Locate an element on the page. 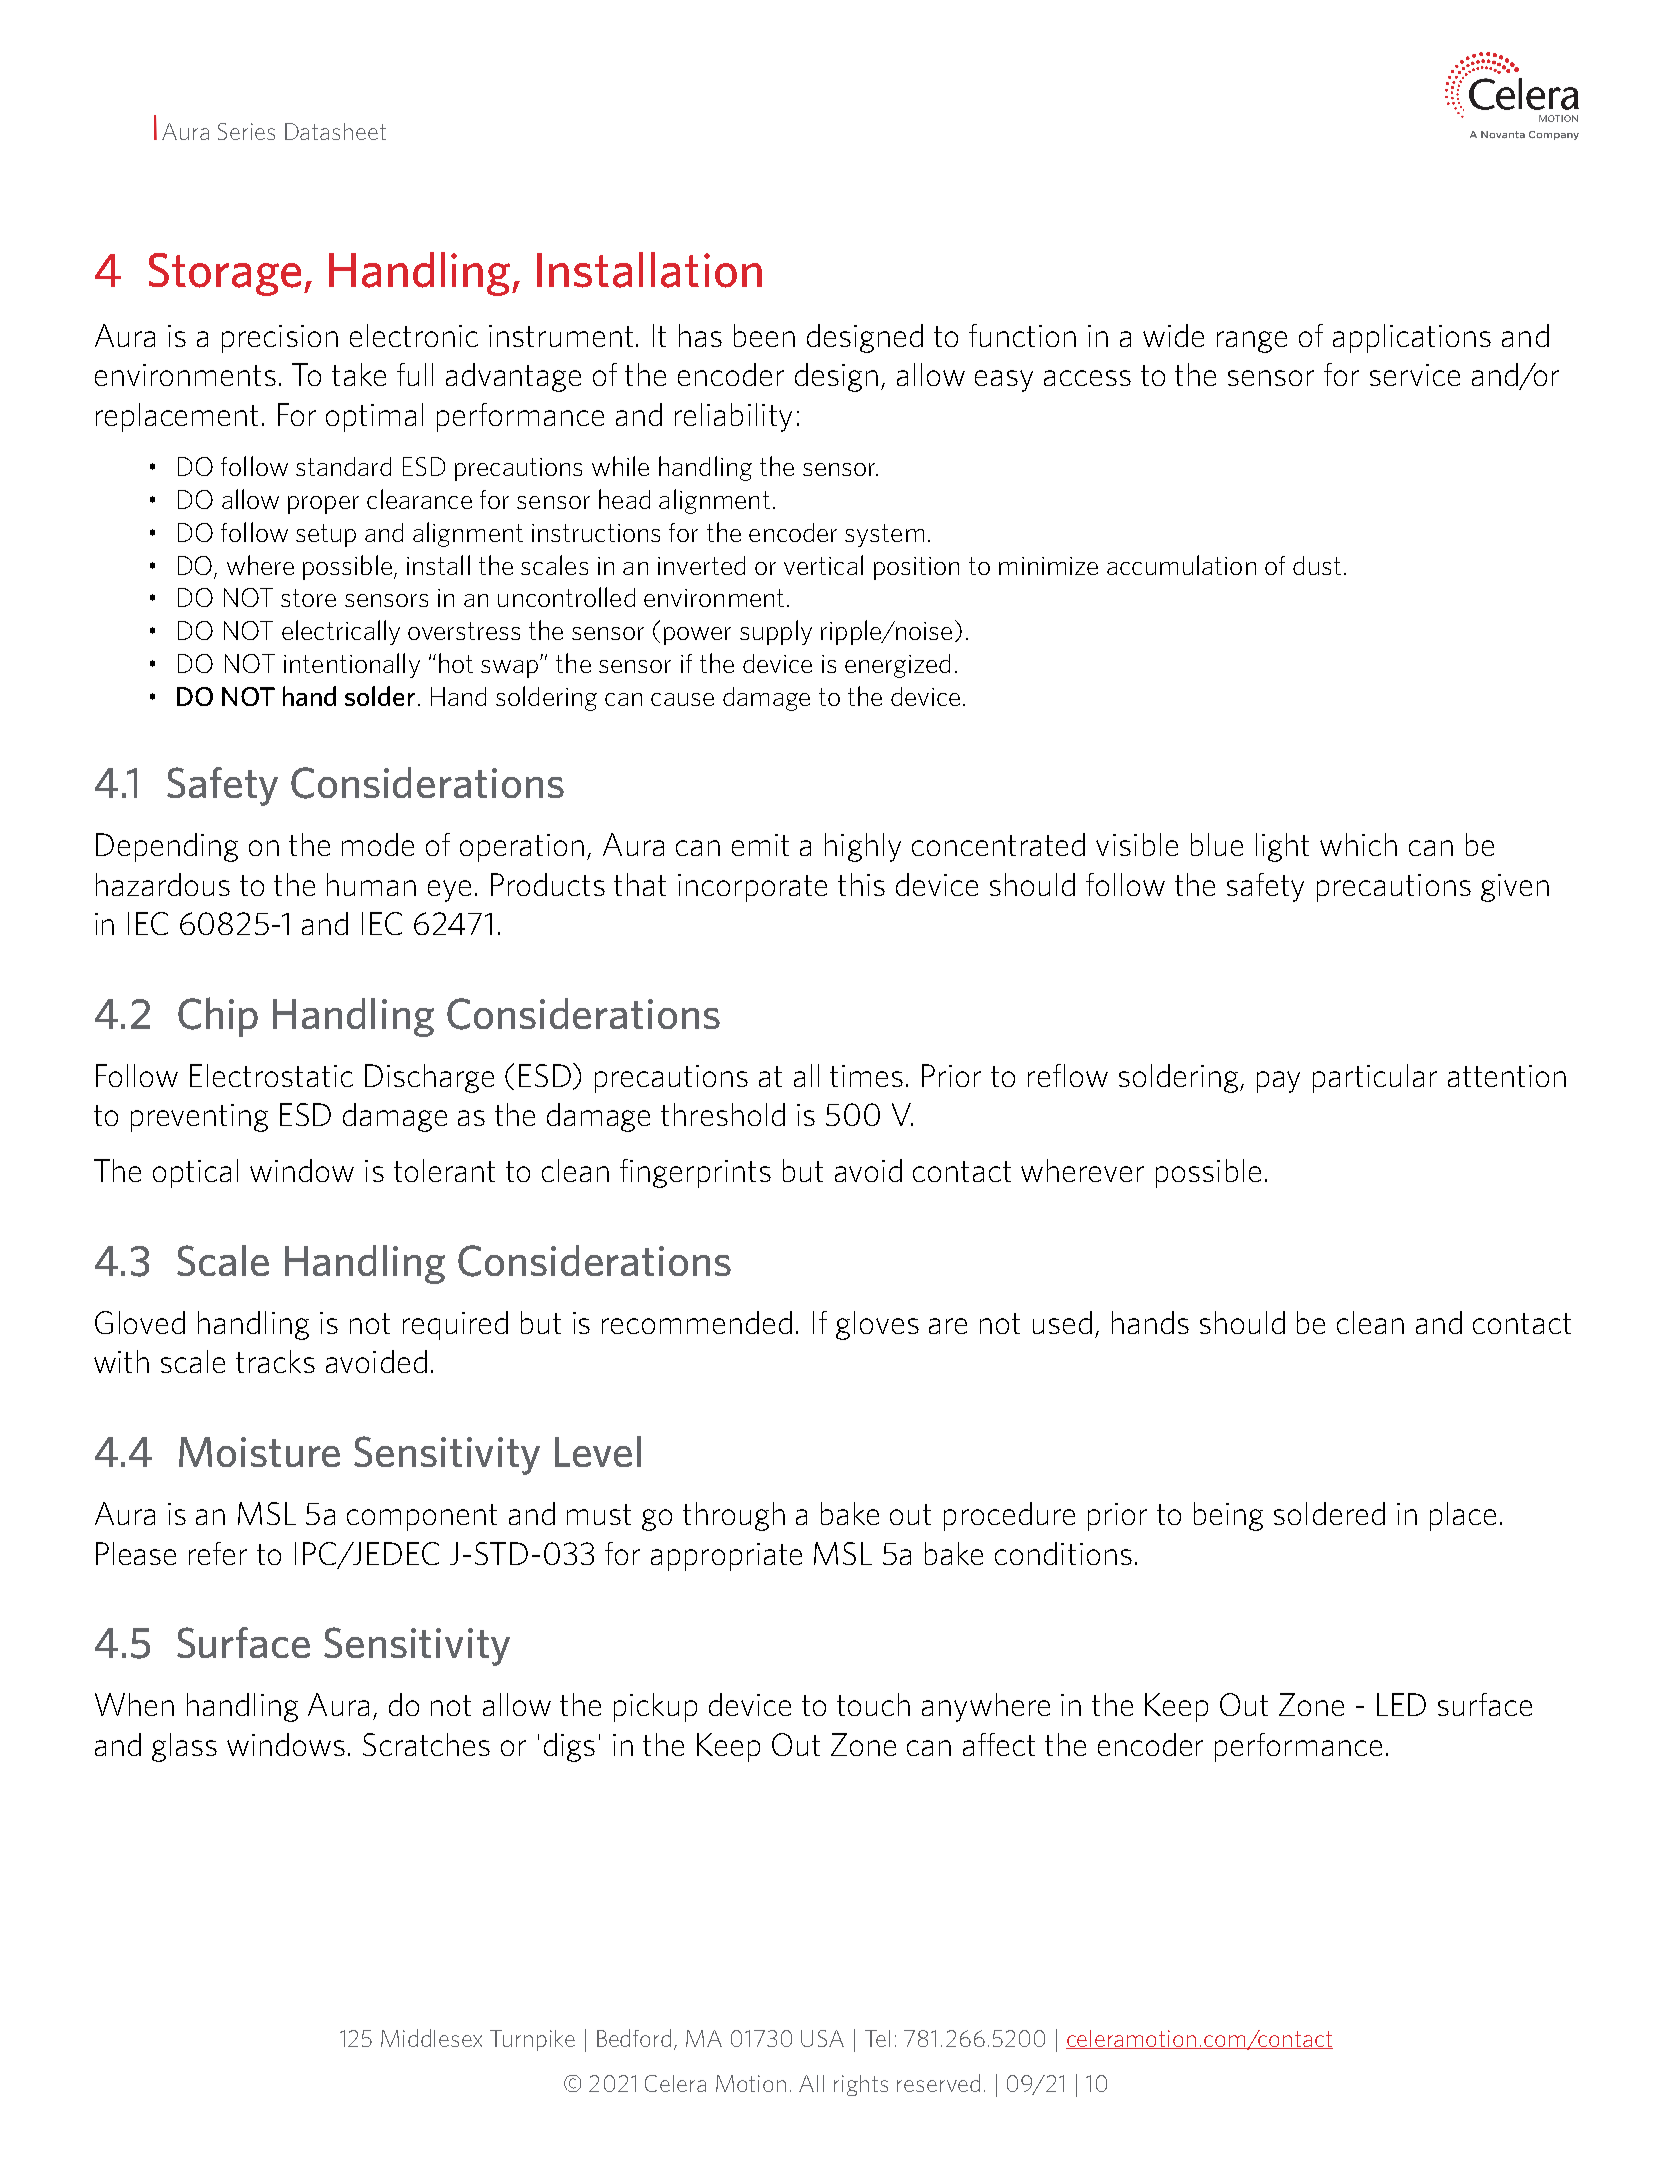  used is located at coordinates (1062, 1322).
